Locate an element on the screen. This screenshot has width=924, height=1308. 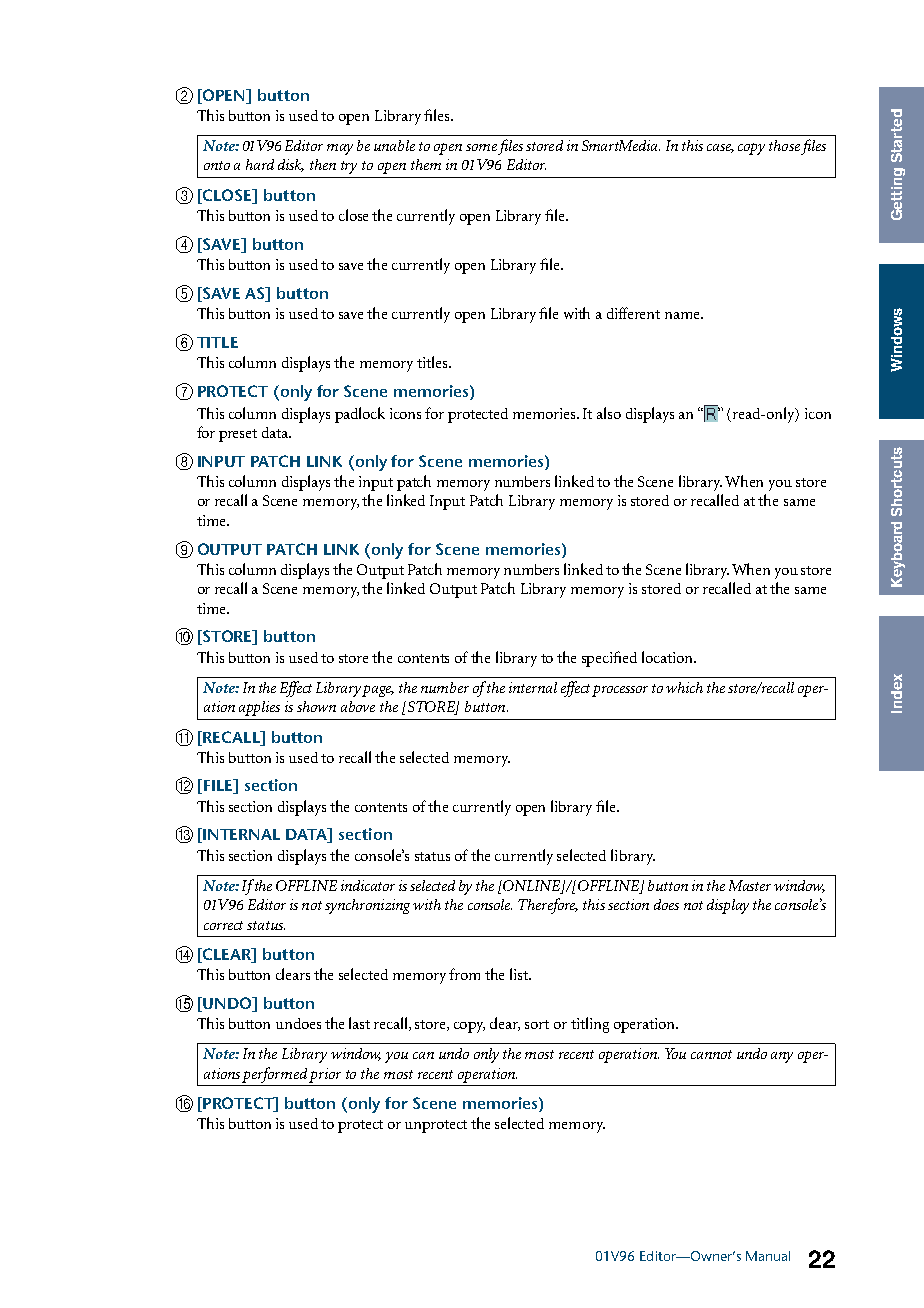
specified is located at coordinates (609, 659).
